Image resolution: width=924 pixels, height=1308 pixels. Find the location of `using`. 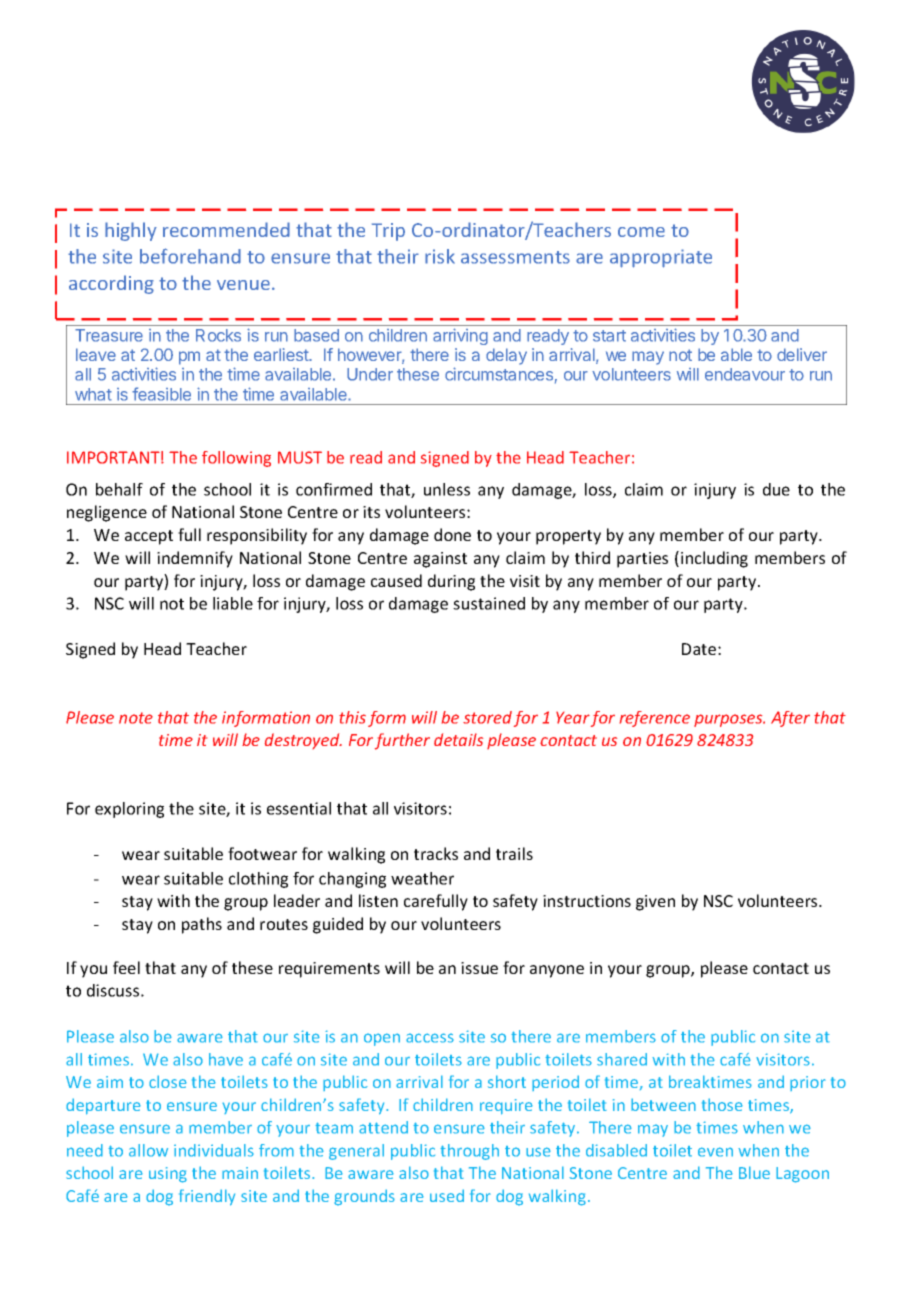

using is located at coordinates (168, 1175).
